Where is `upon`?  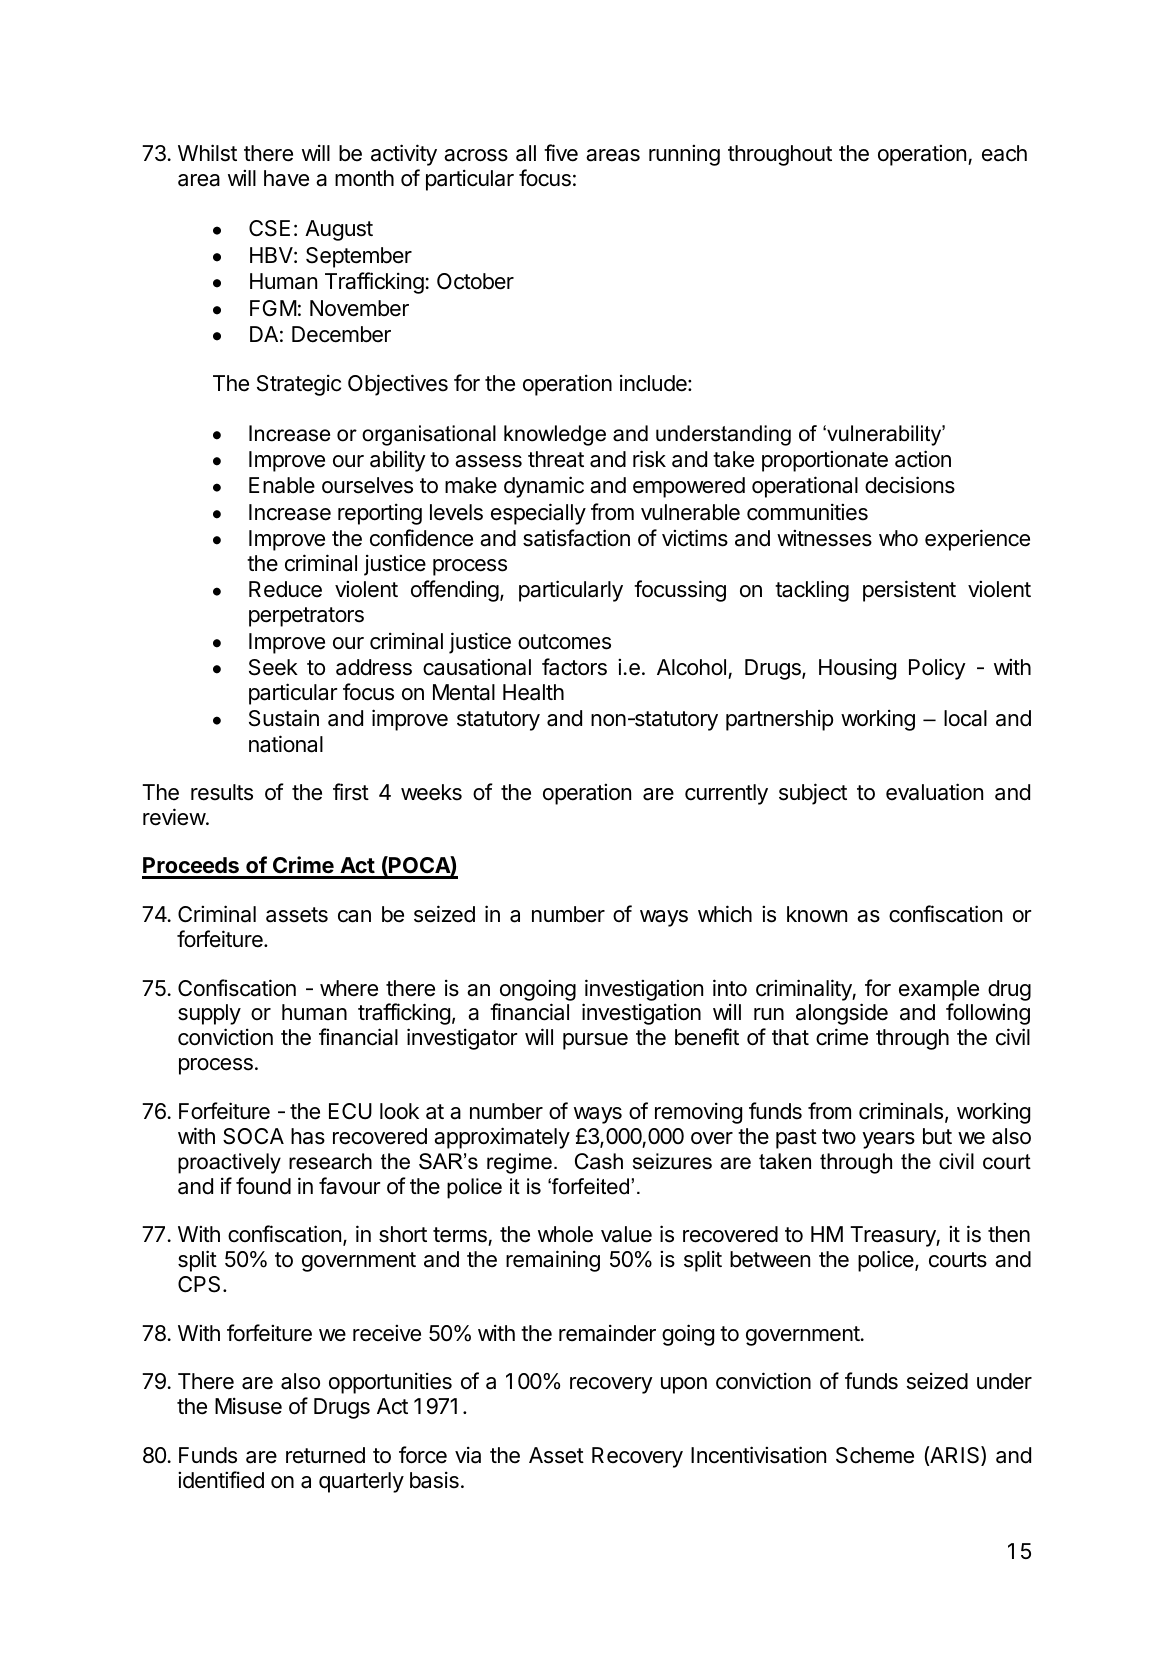
upon is located at coordinates (684, 1385).
